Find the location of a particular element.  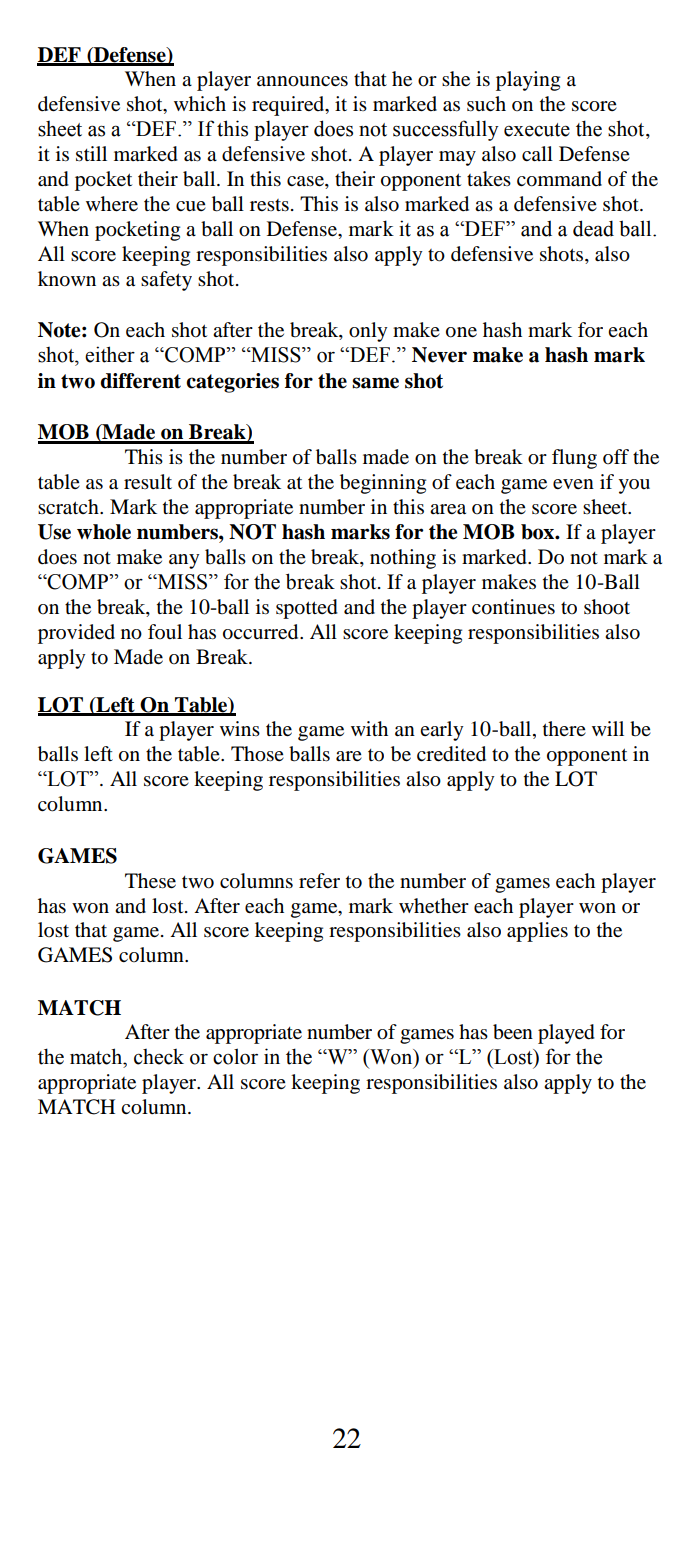

These is located at coordinates (150, 881).
